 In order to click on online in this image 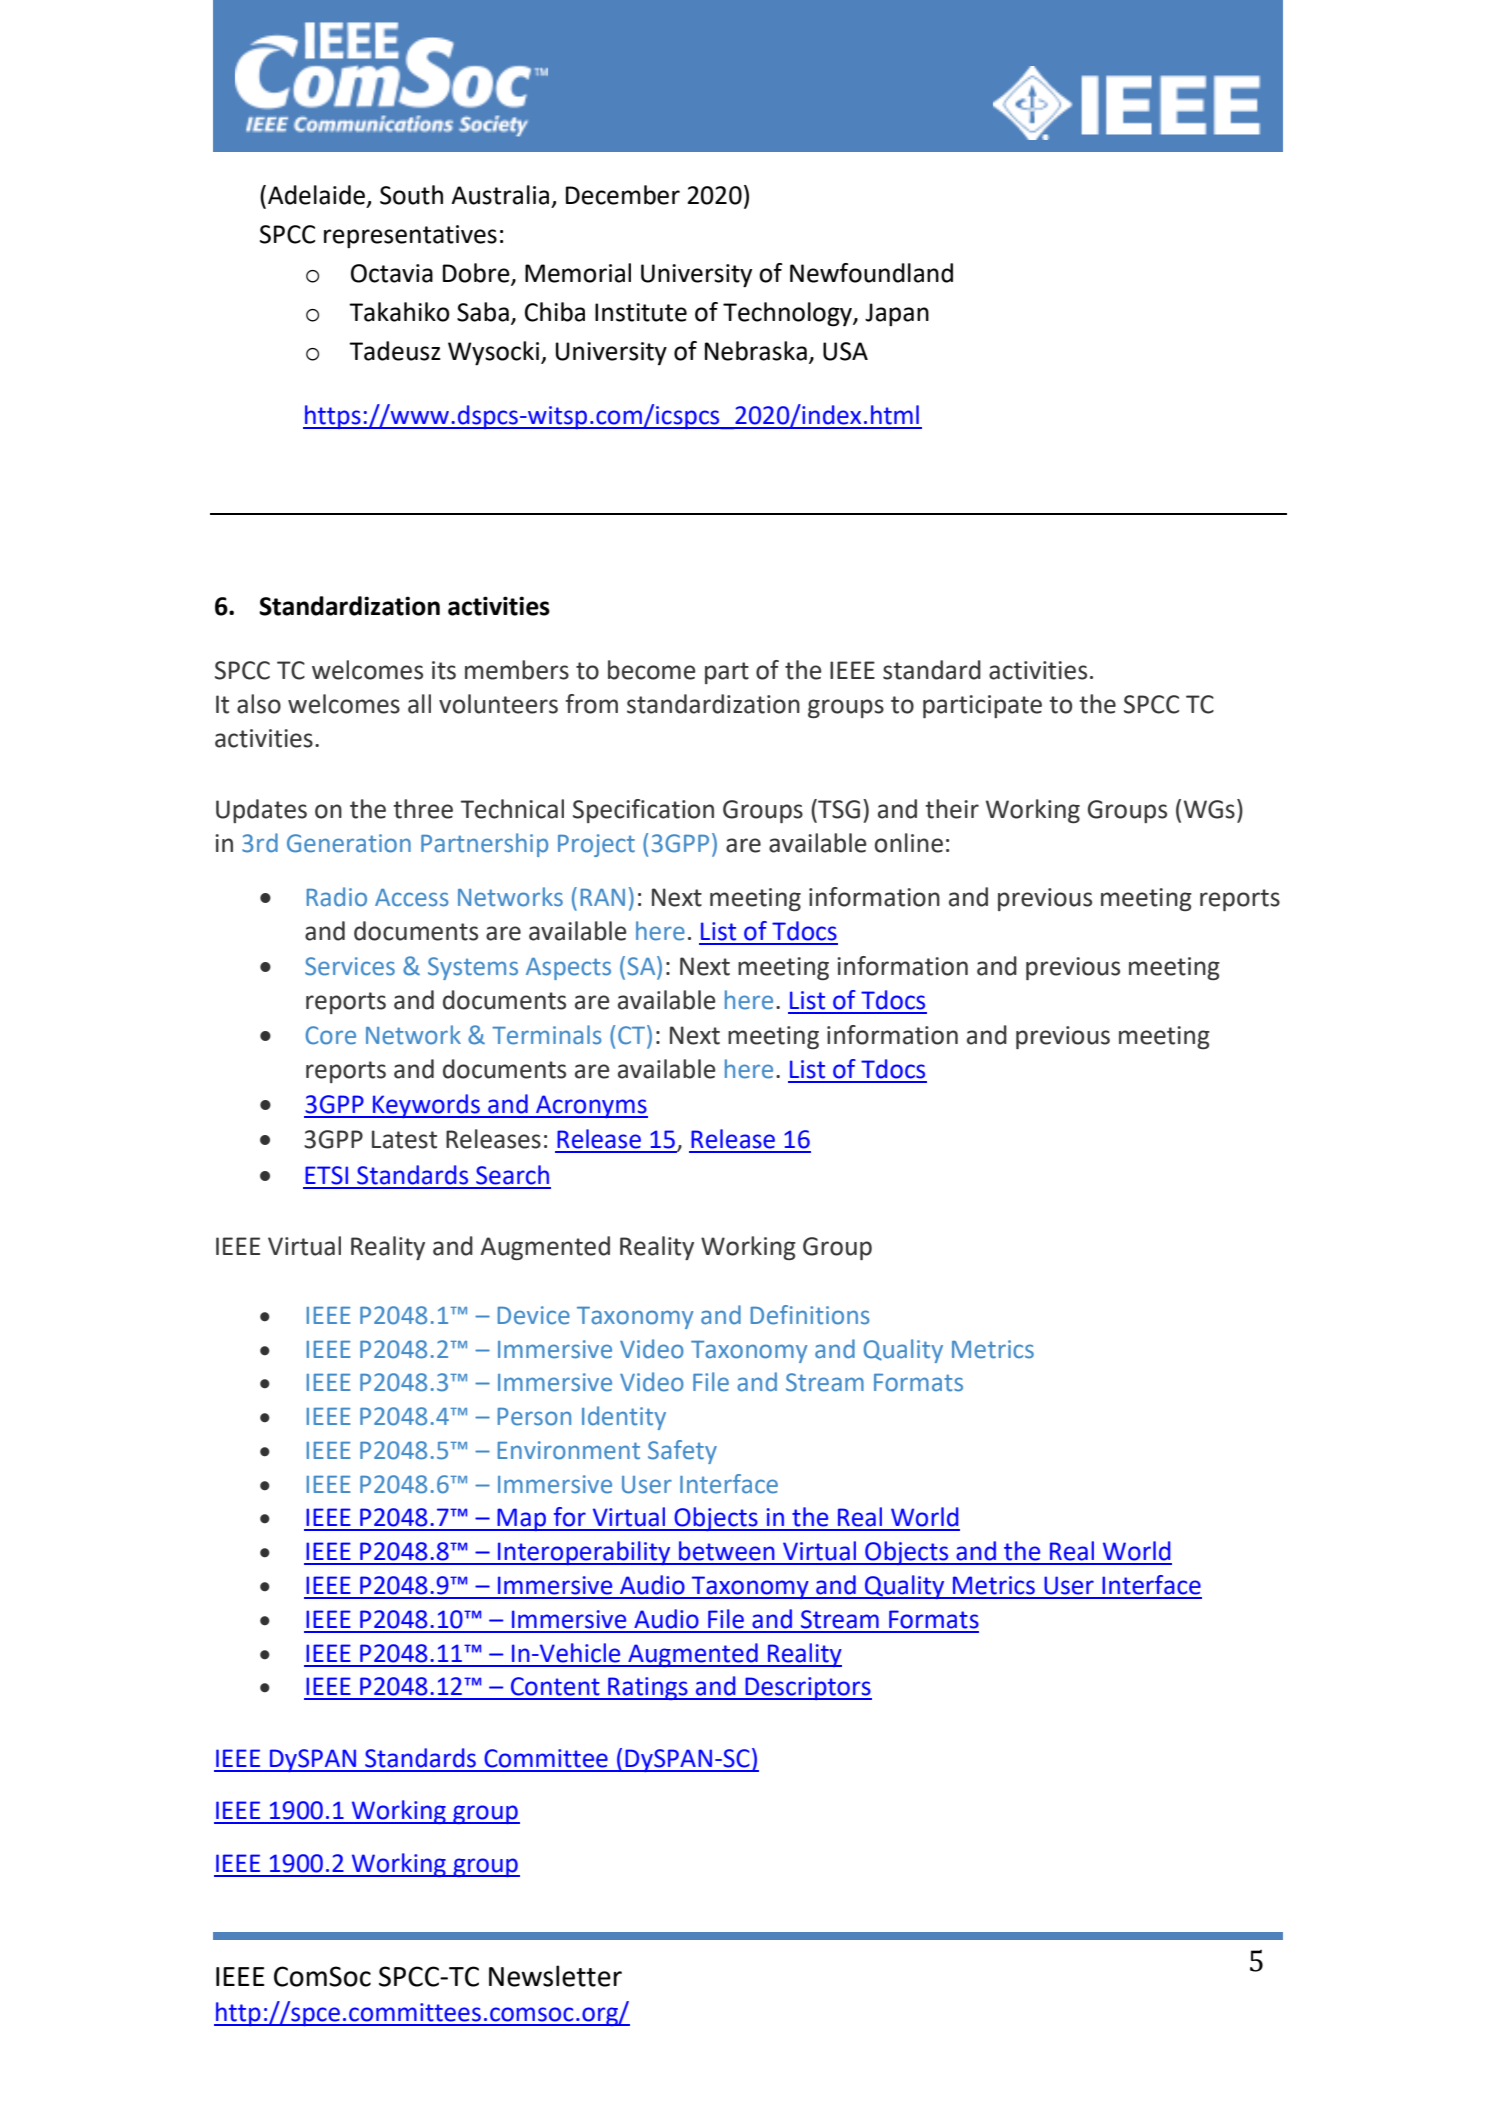, I will do `click(909, 843)`.
